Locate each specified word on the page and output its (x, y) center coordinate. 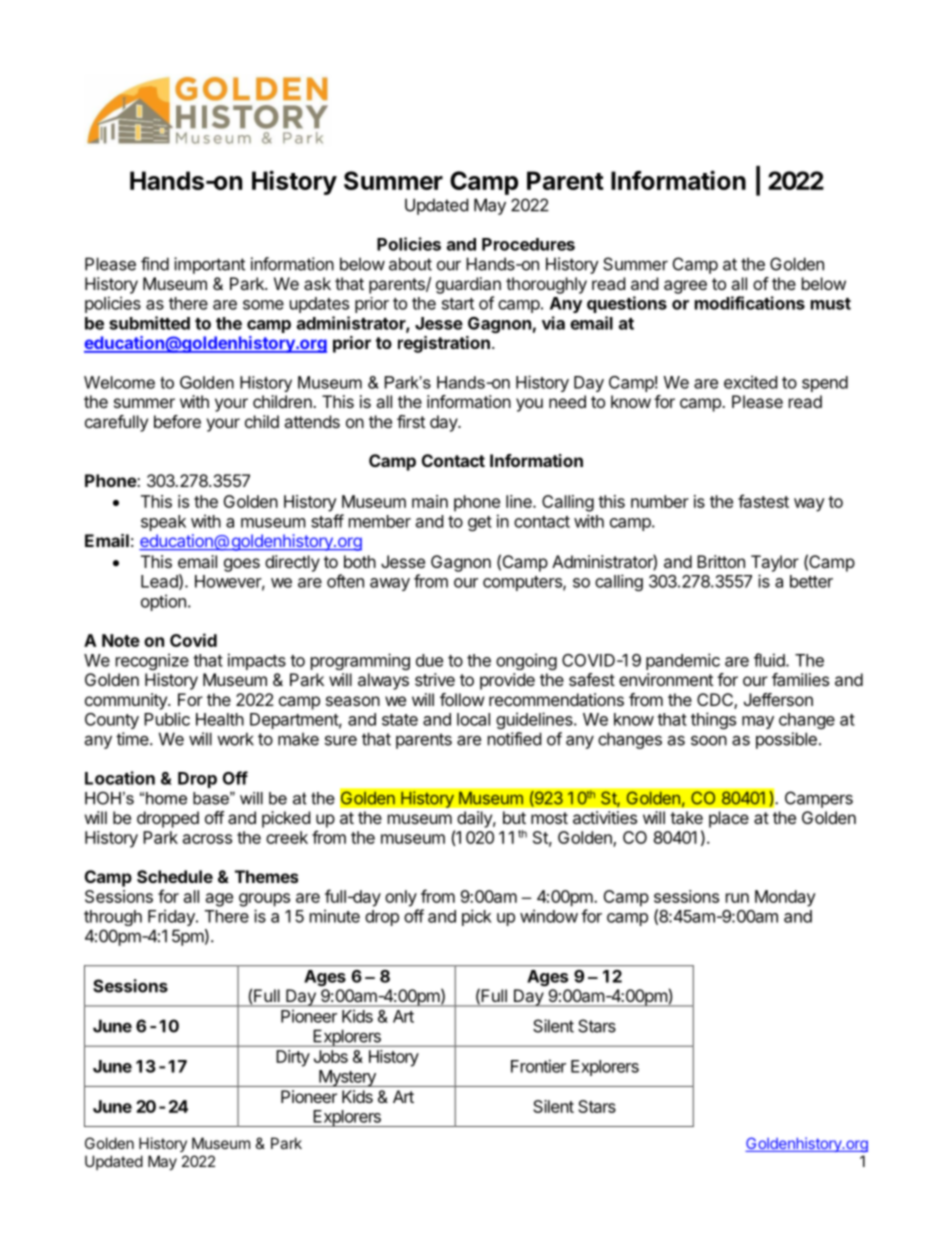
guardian (468, 285)
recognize (152, 661)
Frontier (538, 1066)
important (209, 265)
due (429, 660)
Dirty (293, 1058)
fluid (770, 660)
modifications (750, 303)
